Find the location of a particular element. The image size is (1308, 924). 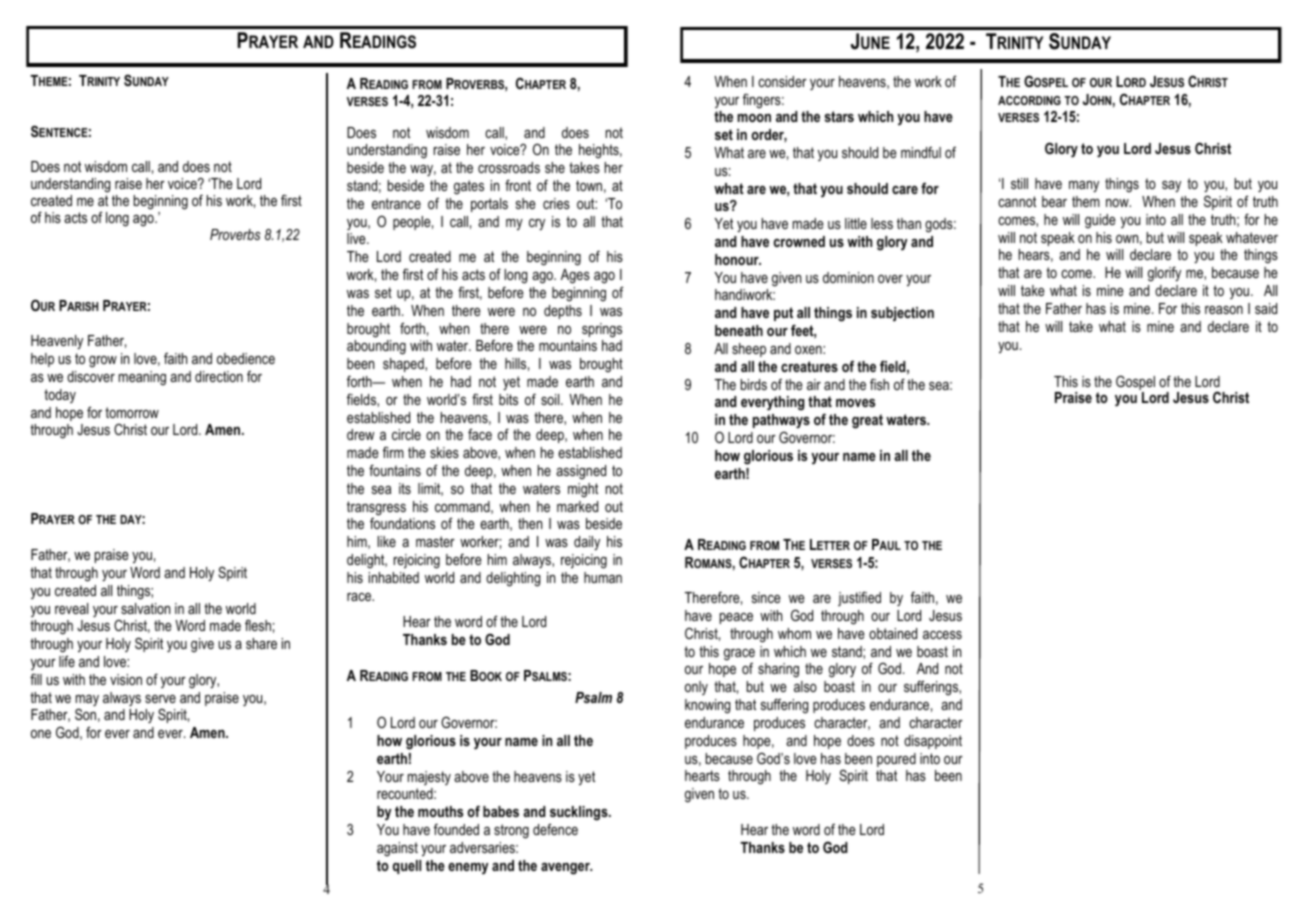

moon is located at coordinates (754, 118).
